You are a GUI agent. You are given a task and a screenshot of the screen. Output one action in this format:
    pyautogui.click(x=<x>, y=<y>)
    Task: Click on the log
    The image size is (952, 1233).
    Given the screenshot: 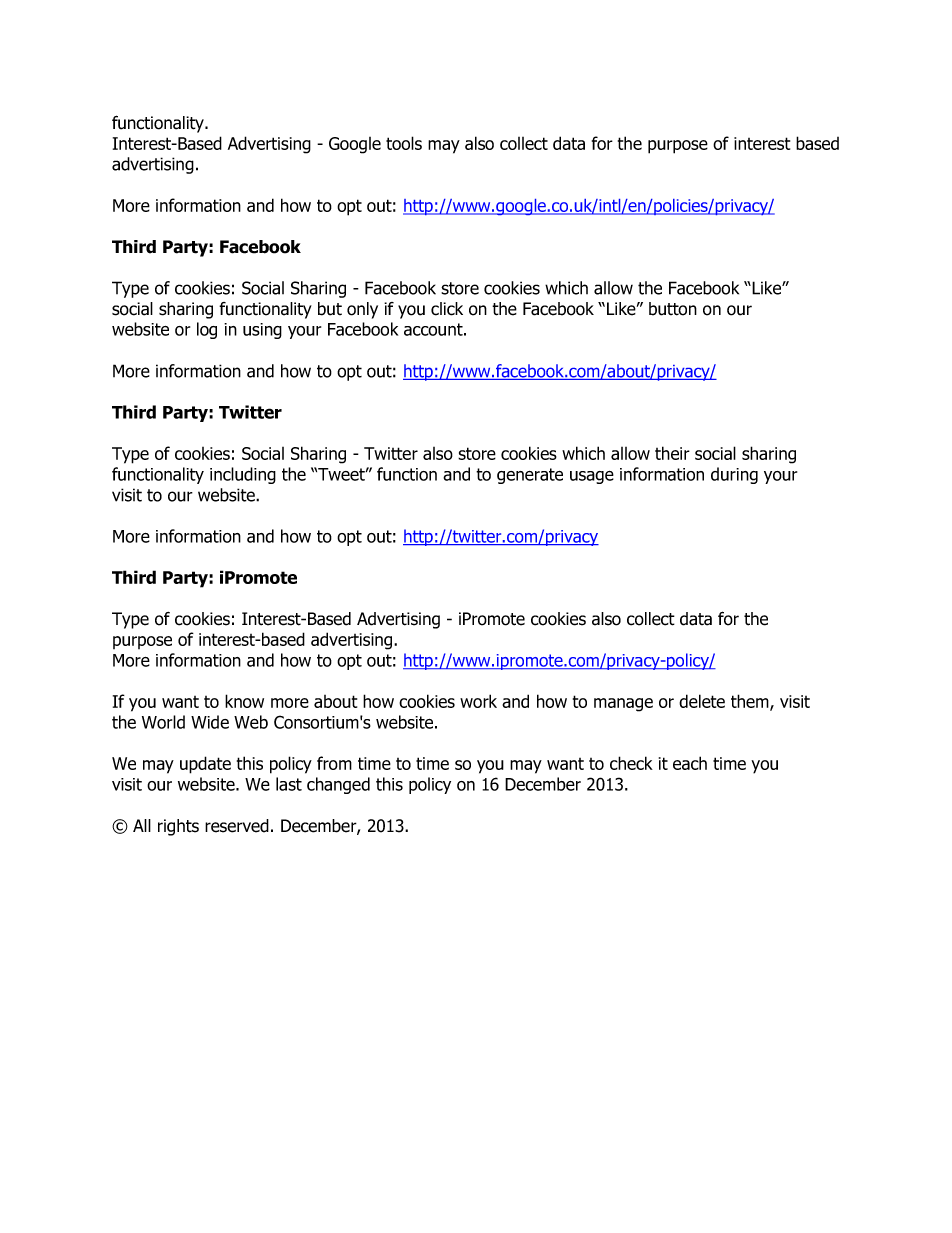 What is the action you would take?
    pyautogui.click(x=207, y=330)
